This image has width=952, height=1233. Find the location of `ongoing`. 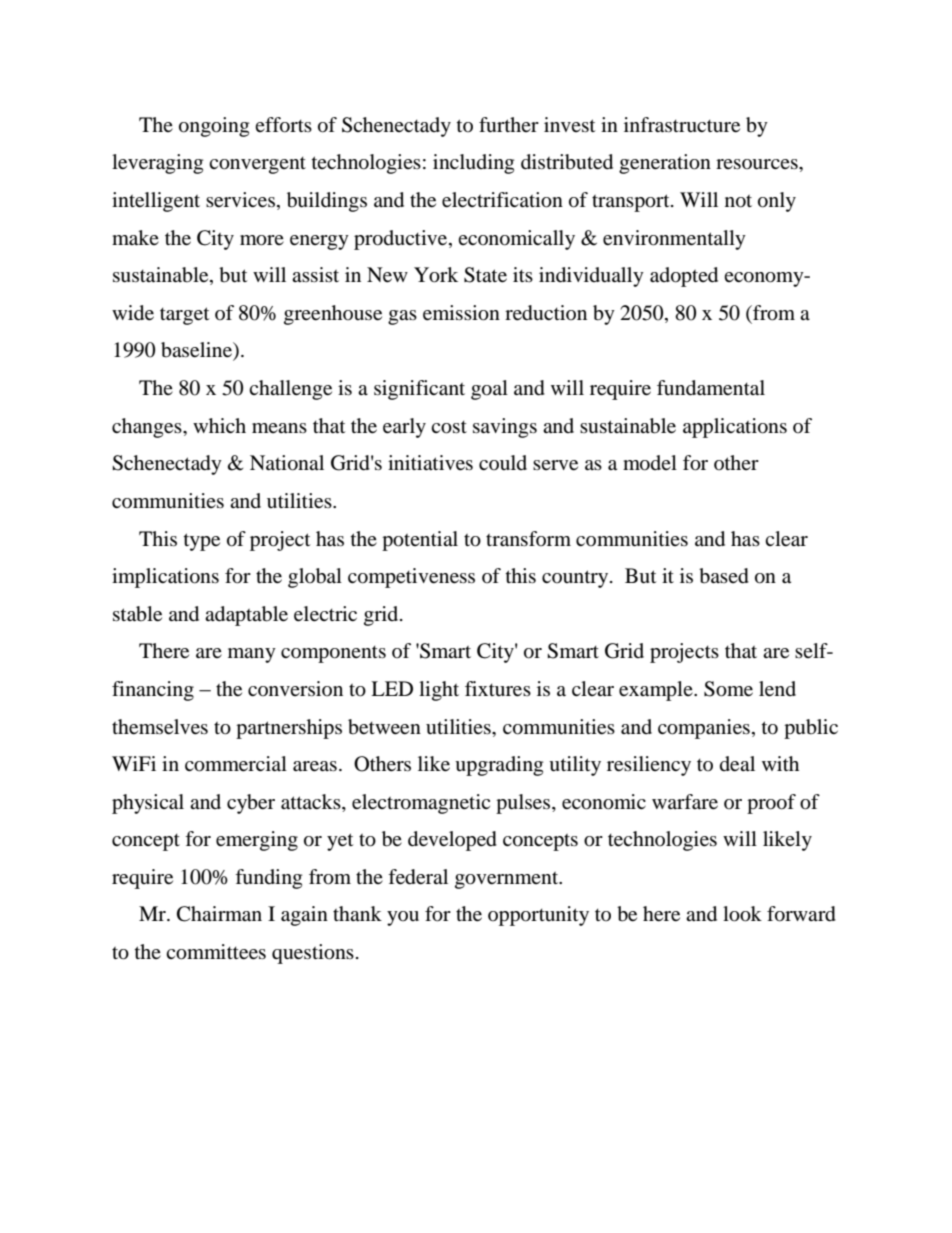

ongoing is located at coordinates (214, 127).
